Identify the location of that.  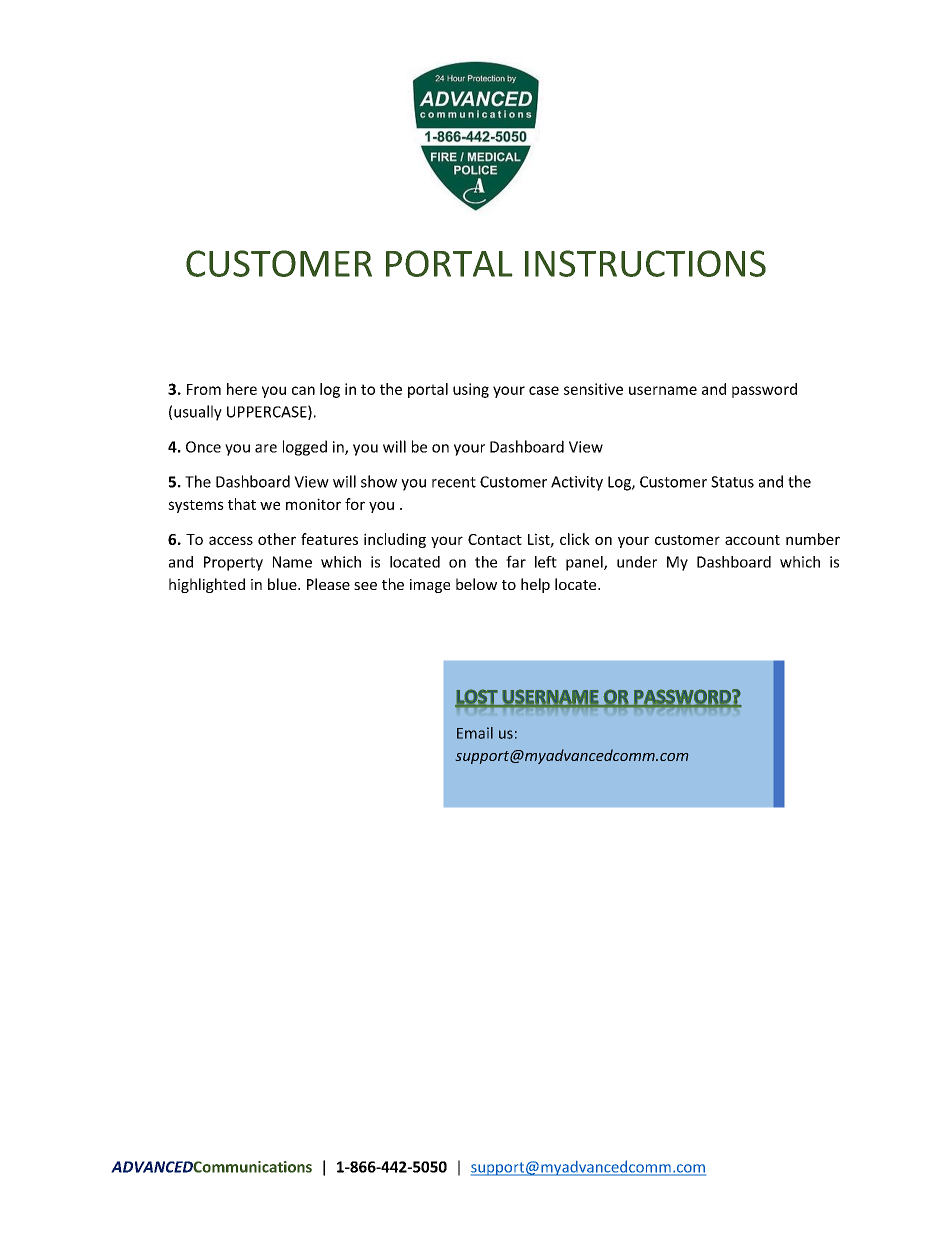
(242, 504).
